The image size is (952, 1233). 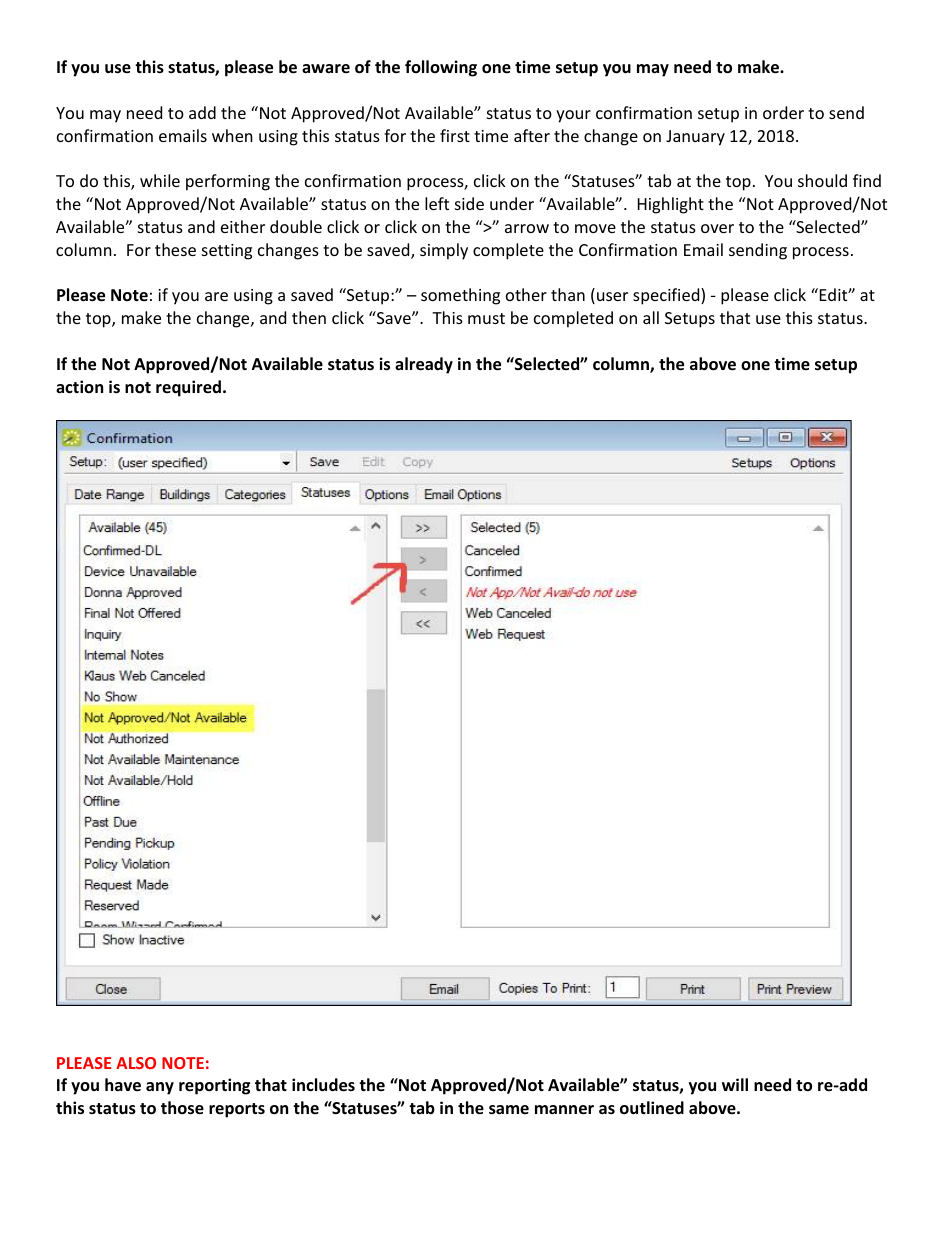 I want to click on order, so click(x=783, y=112).
